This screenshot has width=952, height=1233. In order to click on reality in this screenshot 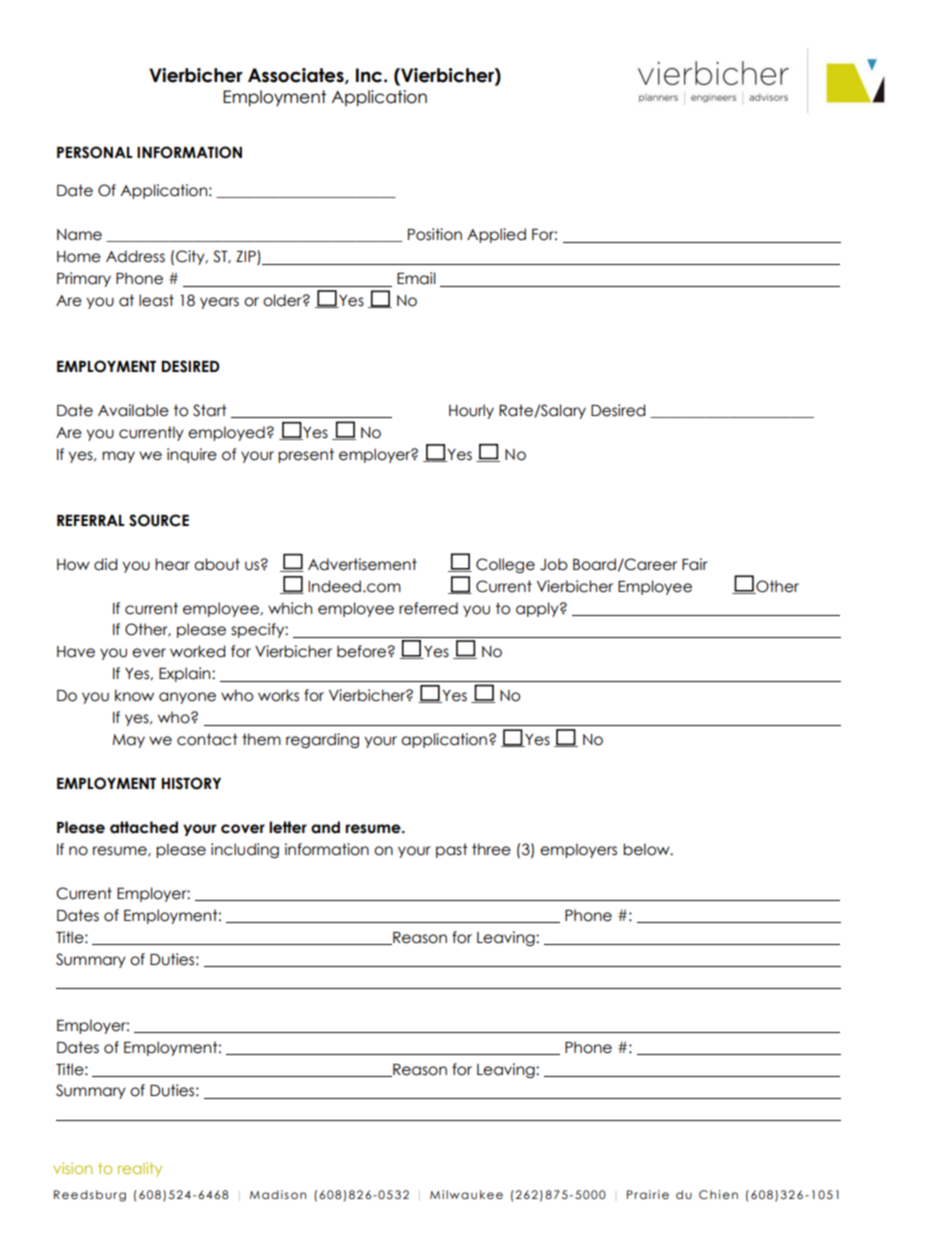, I will do `click(140, 1169)`.
